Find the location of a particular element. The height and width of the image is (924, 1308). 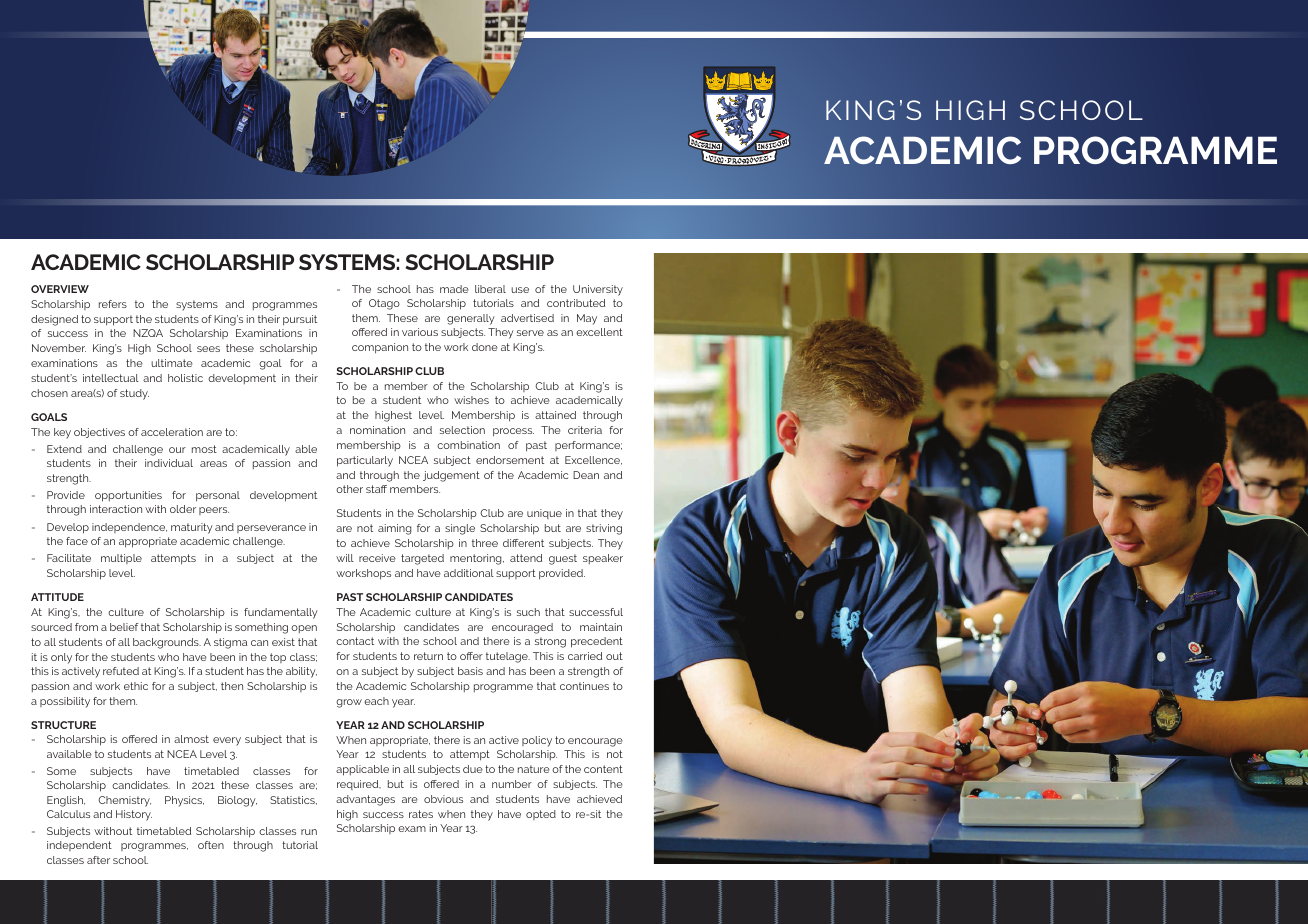

opportunities is located at coordinates (128, 496).
